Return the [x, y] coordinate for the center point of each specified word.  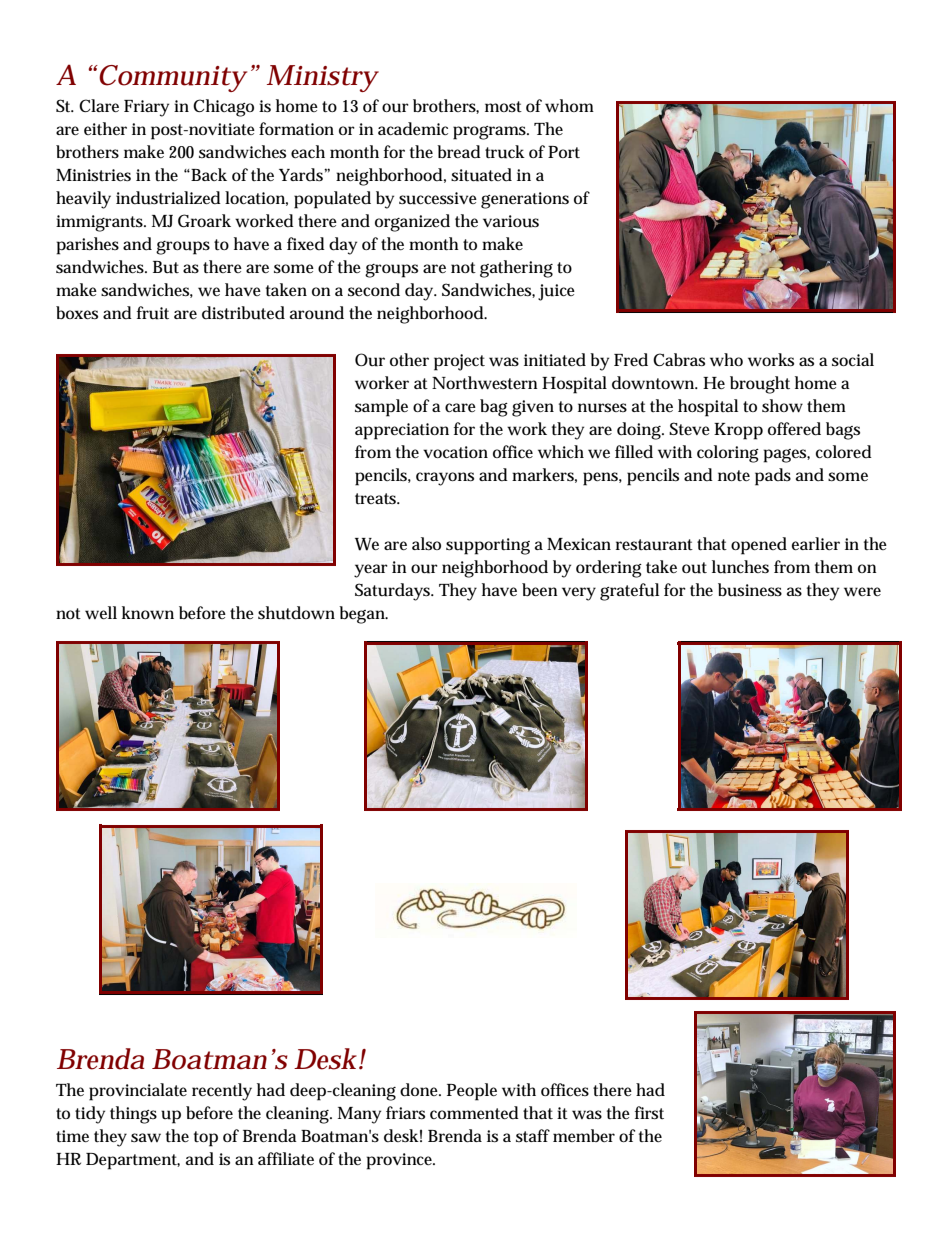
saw [146, 1138]
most [503, 107]
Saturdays [394, 592]
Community [171, 78]
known [148, 613]
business [750, 590]
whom [569, 106]
